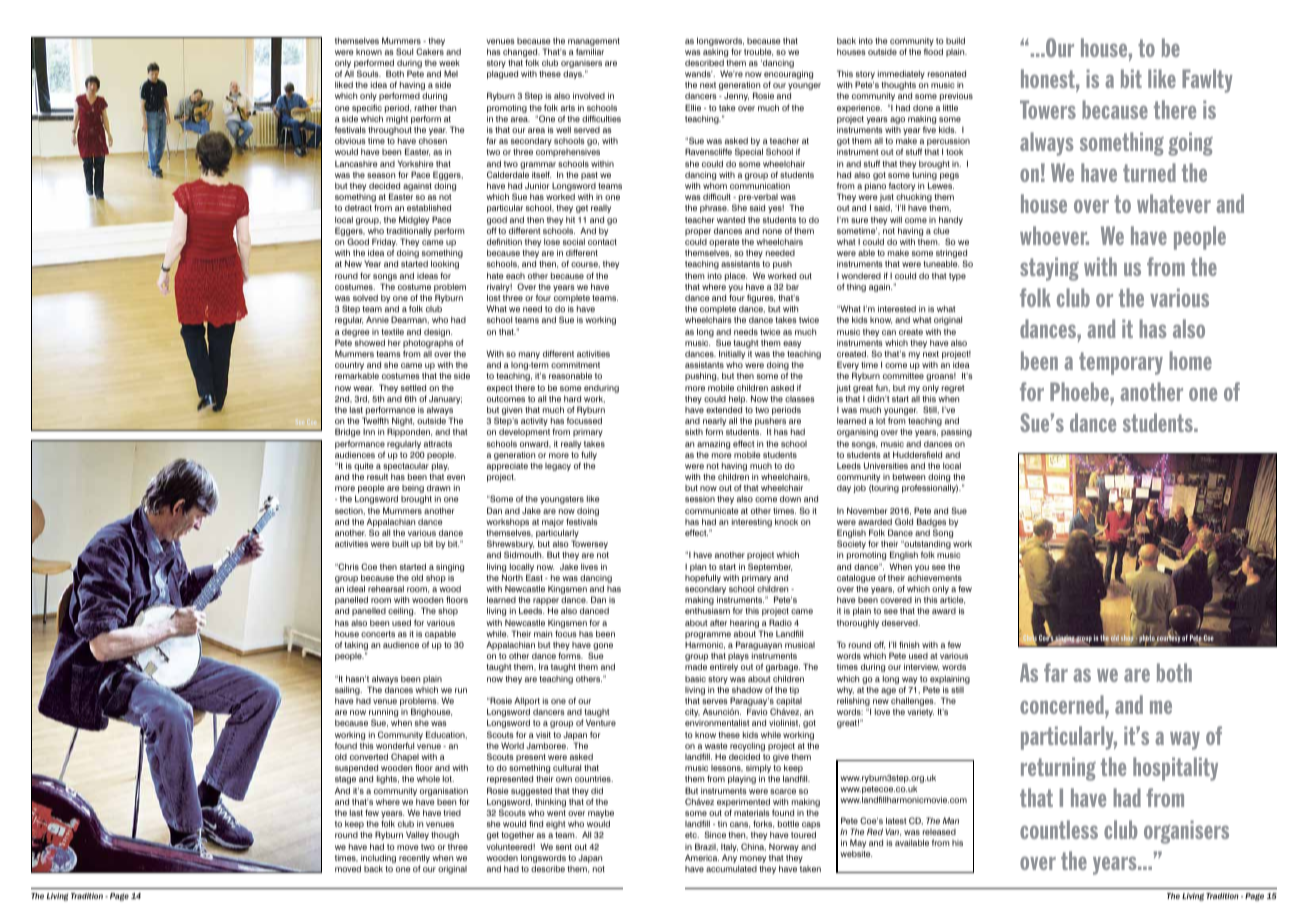  I want to click on build, so click(955, 40).
